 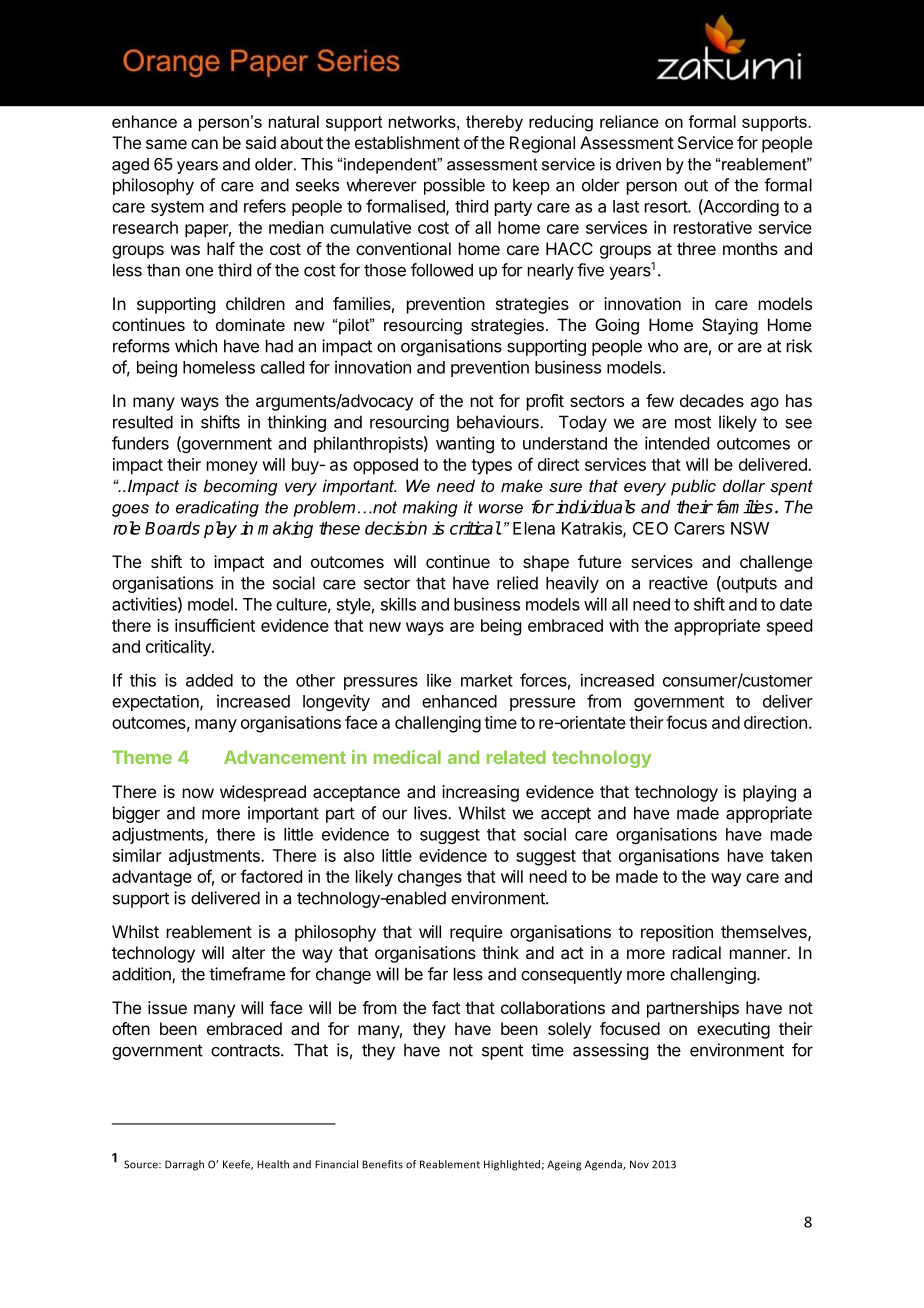 What do you see at coordinates (604, 1165) in the page?
I see `Agenda` at bounding box center [604, 1165].
